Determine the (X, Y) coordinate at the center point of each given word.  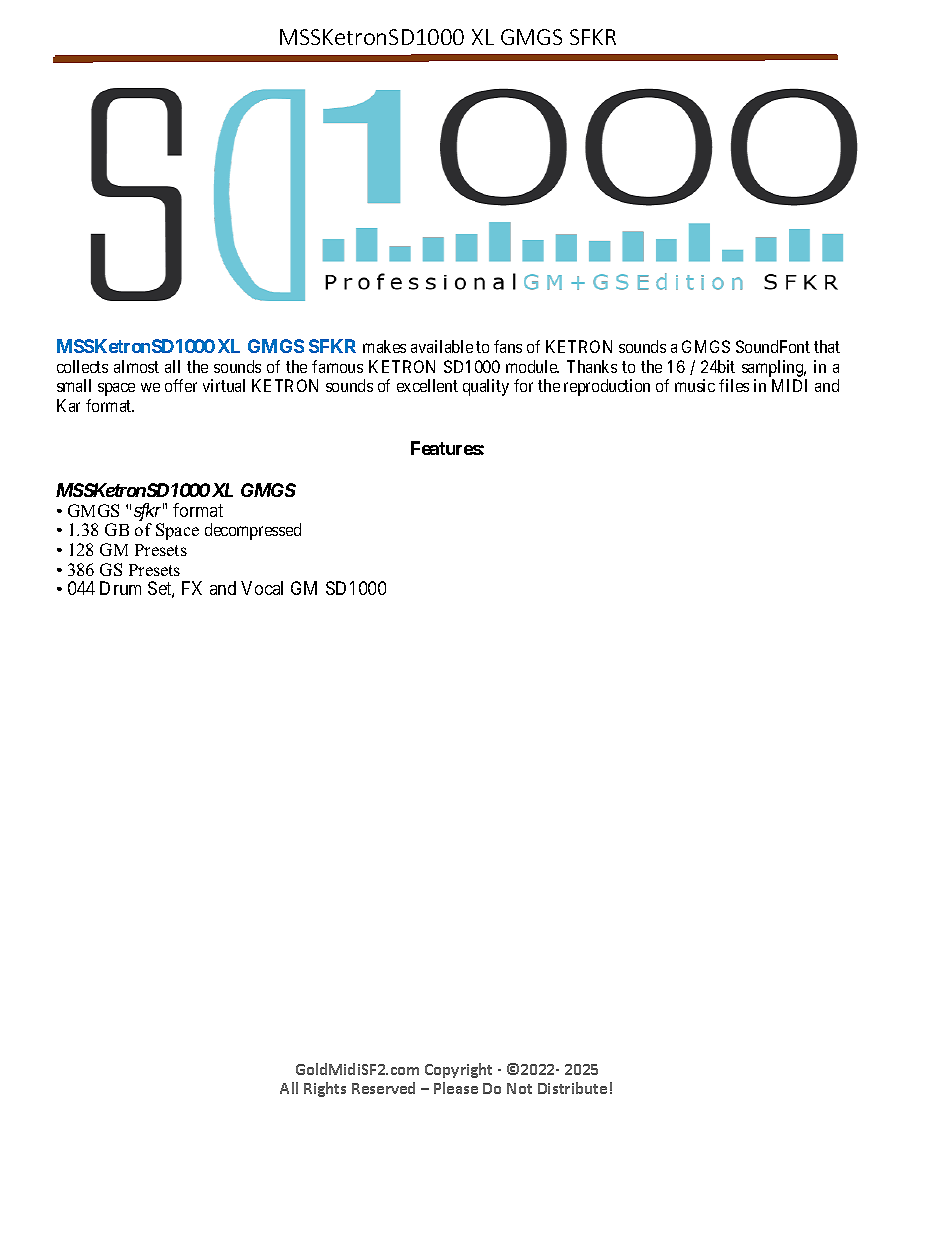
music (695, 385)
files (734, 385)
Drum (120, 588)
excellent (427, 385)
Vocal (262, 588)
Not (519, 1088)
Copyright (458, 1070)
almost (136, 366)
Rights (325, 1089)
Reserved (383, 1088)
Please (456, 1088)
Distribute (572, 1088)
